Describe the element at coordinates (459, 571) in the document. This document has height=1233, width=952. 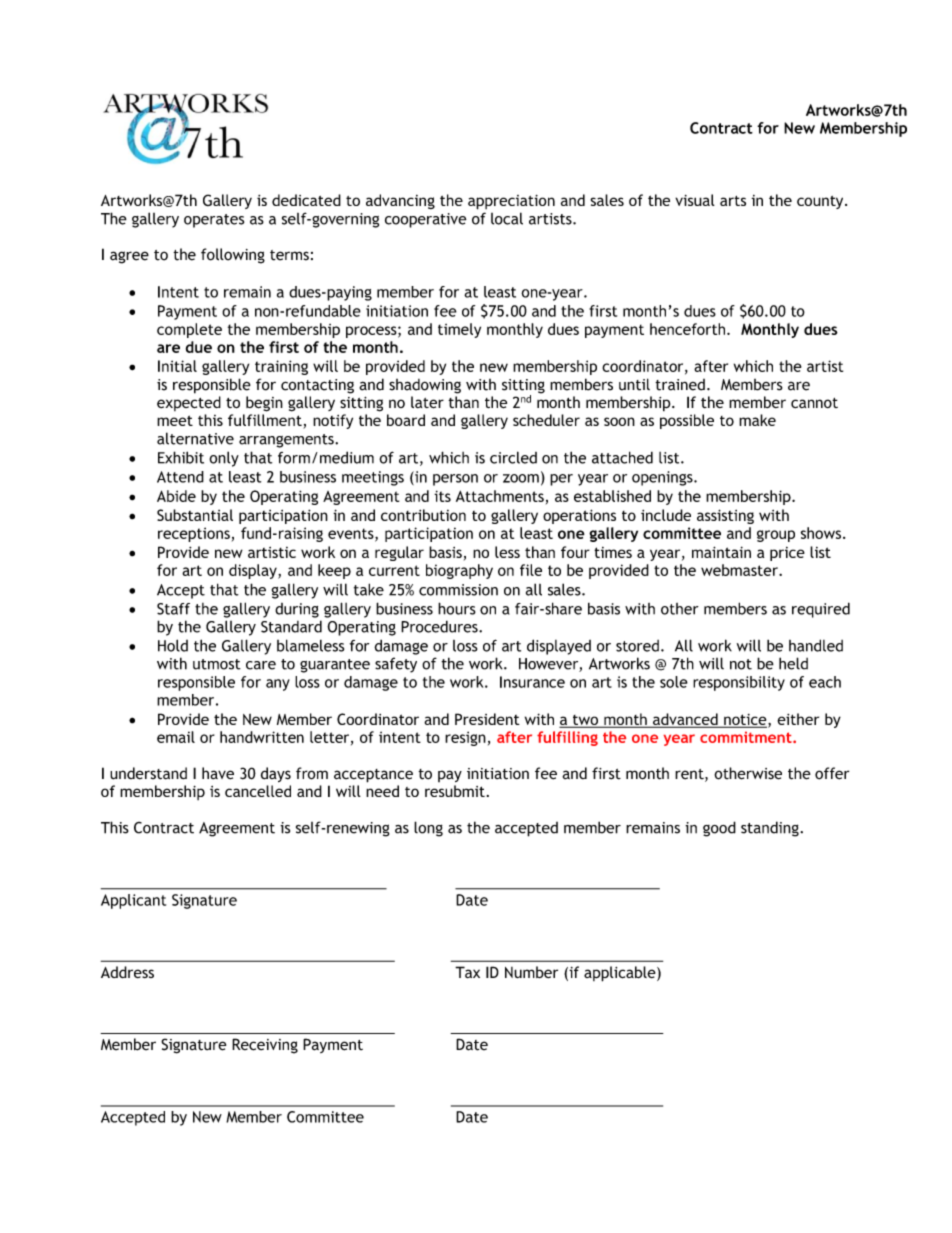
I see `biography` at that location.
